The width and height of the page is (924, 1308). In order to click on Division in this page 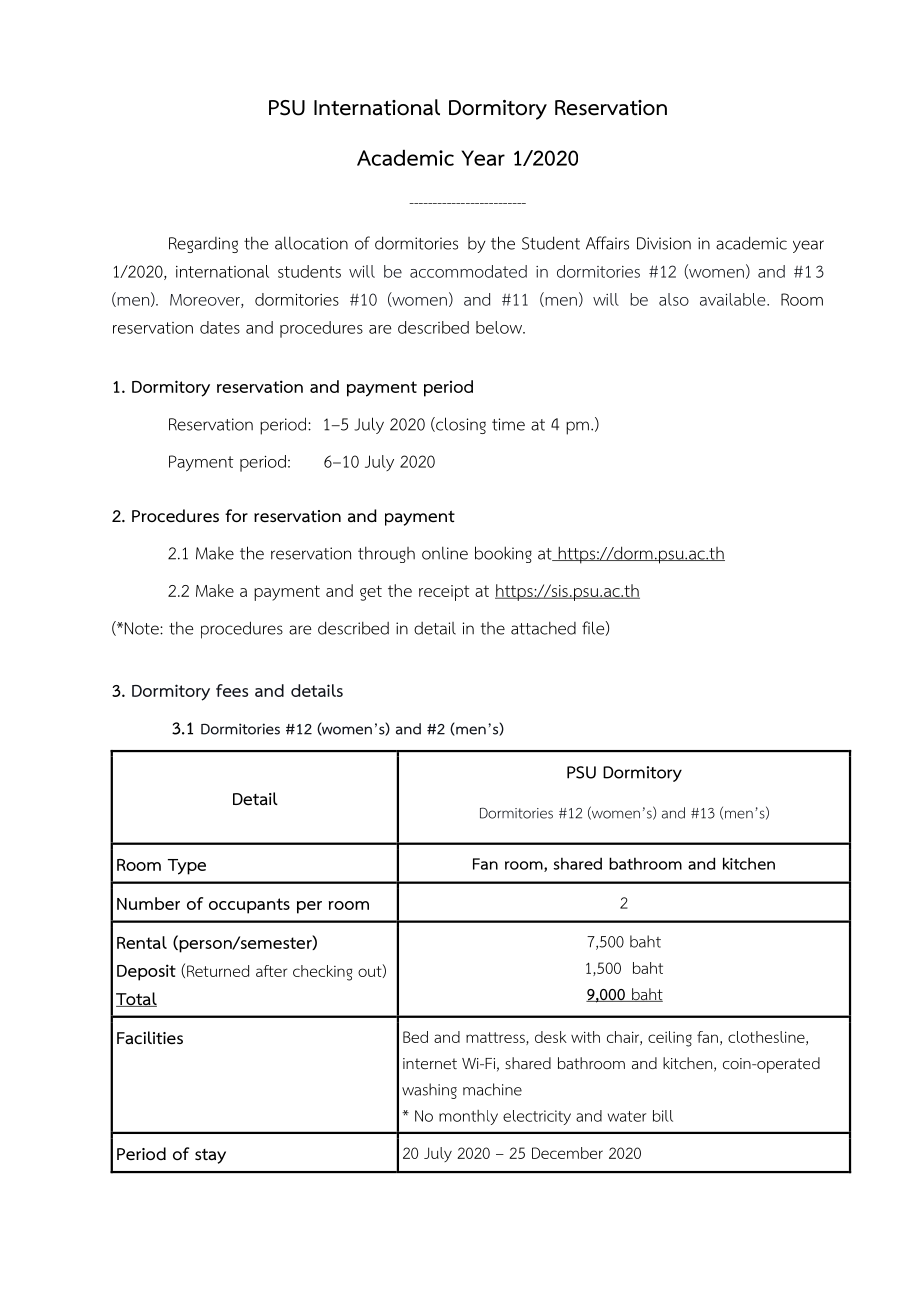, I will do `click(664, 243)`.
